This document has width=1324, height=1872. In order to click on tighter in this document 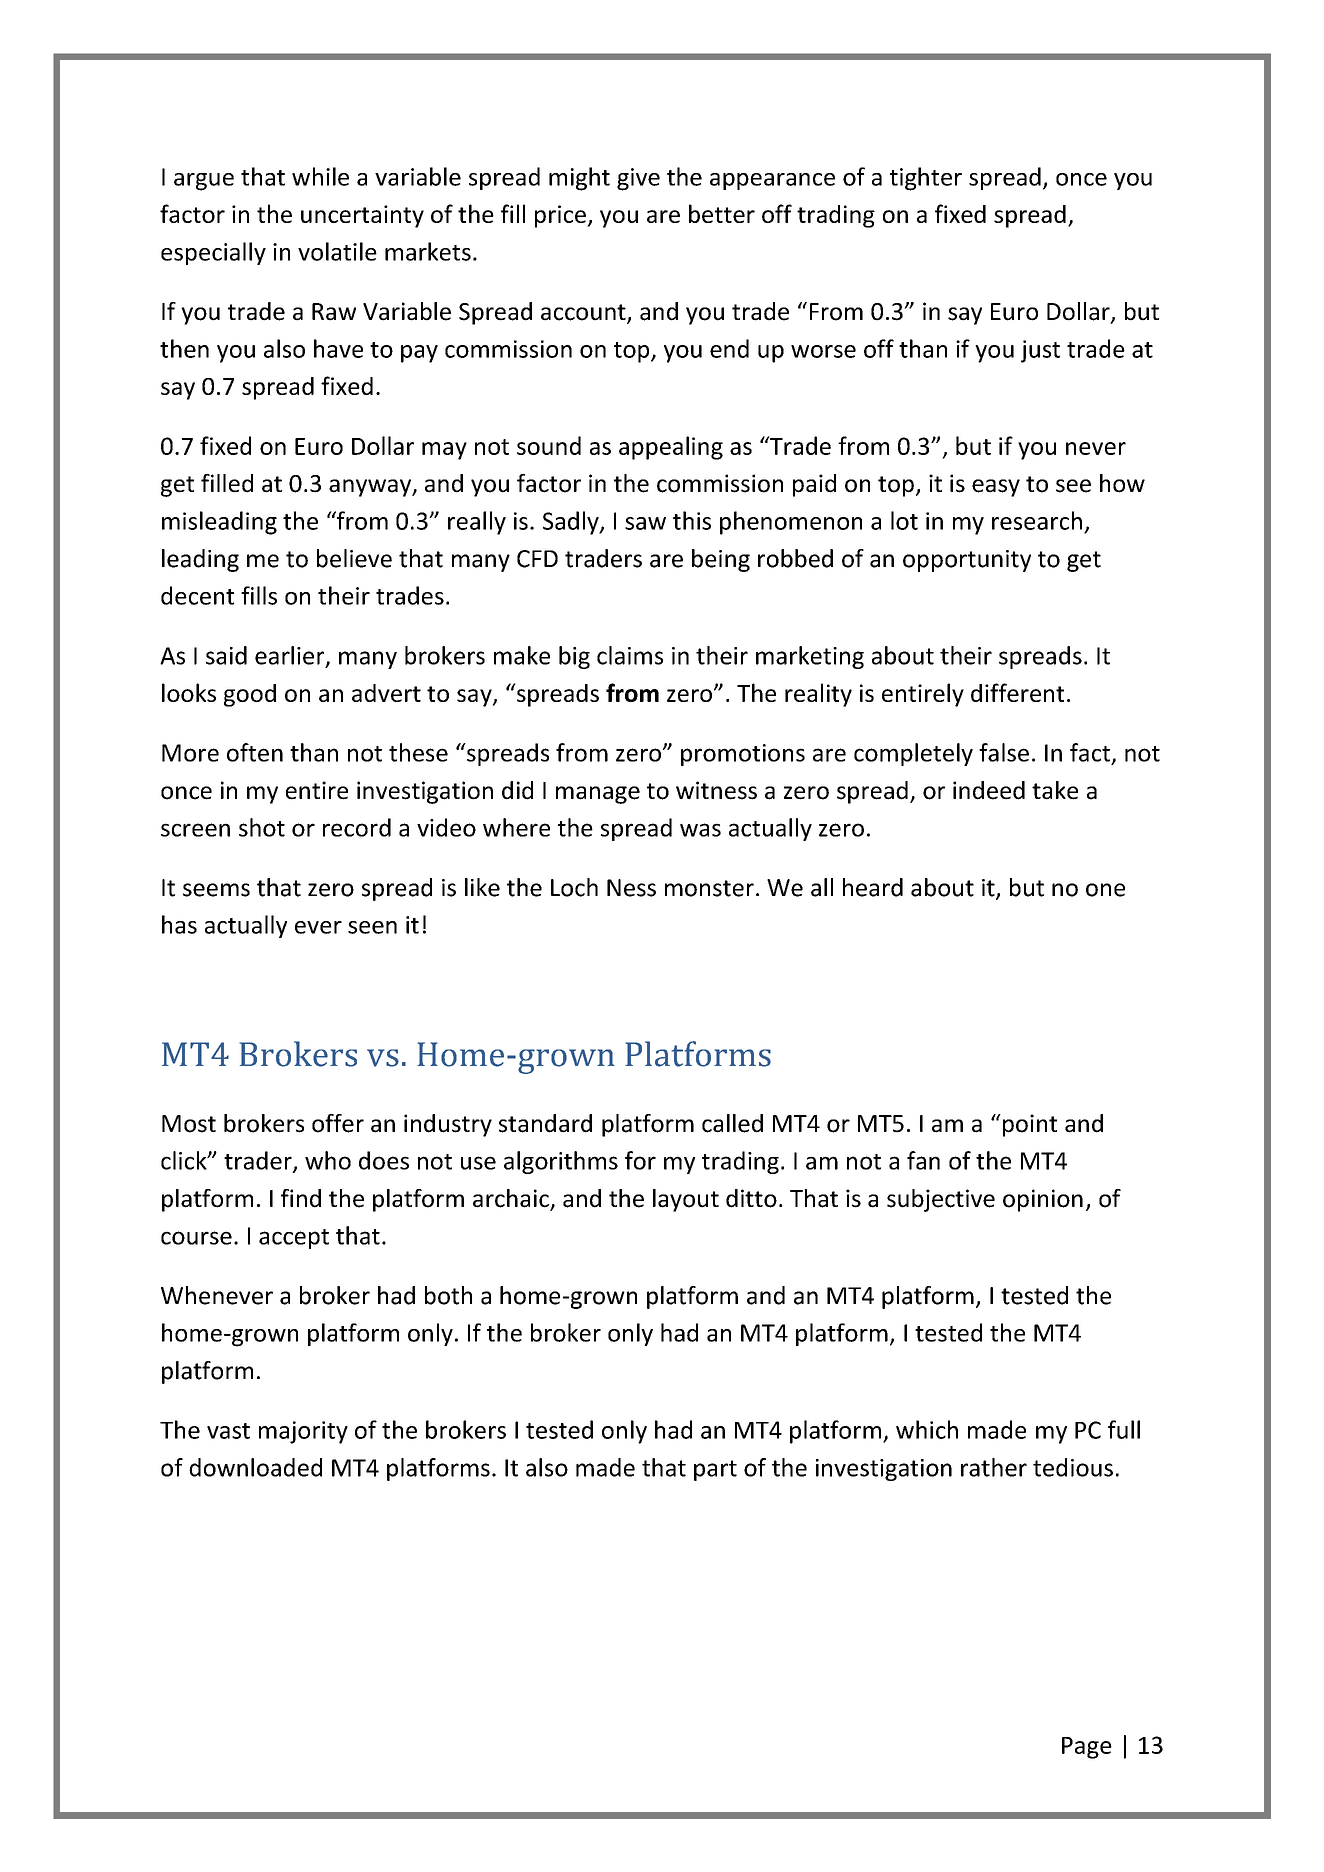, I will do `click(926, 179)`.
